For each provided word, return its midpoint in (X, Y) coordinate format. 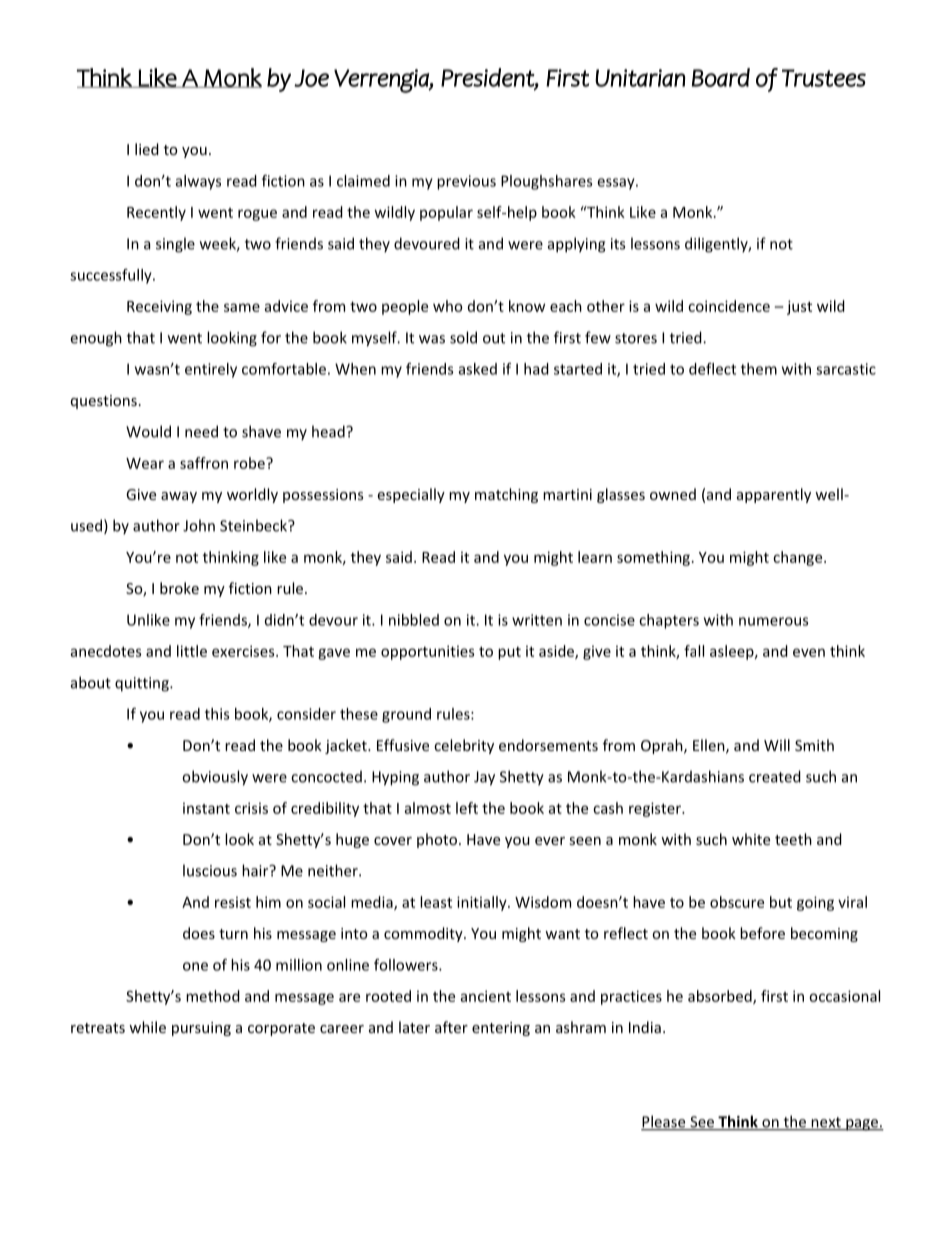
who (448, 306)
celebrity (464, 746)
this (217, 714)
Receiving (159, 307)
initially (483, 903)
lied (147, 149)
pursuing (201, 1029)
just (799, 307)
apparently (774, 495)
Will (777, 745)
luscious (210, 870)
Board (721, 77)
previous (466, 182)
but (781, 902)
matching (506, 495)
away (179, 497)
